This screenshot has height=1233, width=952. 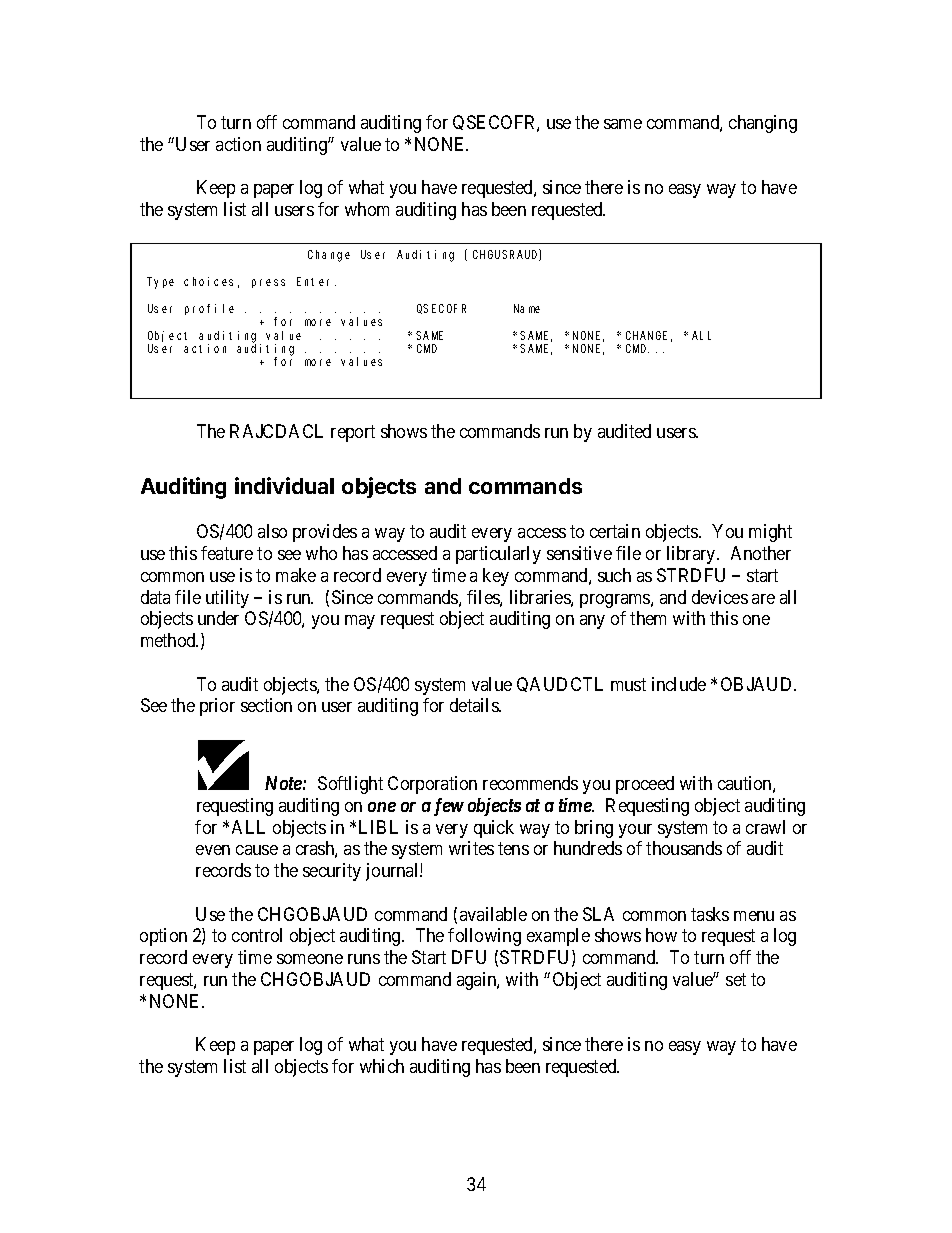 I want to click on set, so click(x=736, y=979).
